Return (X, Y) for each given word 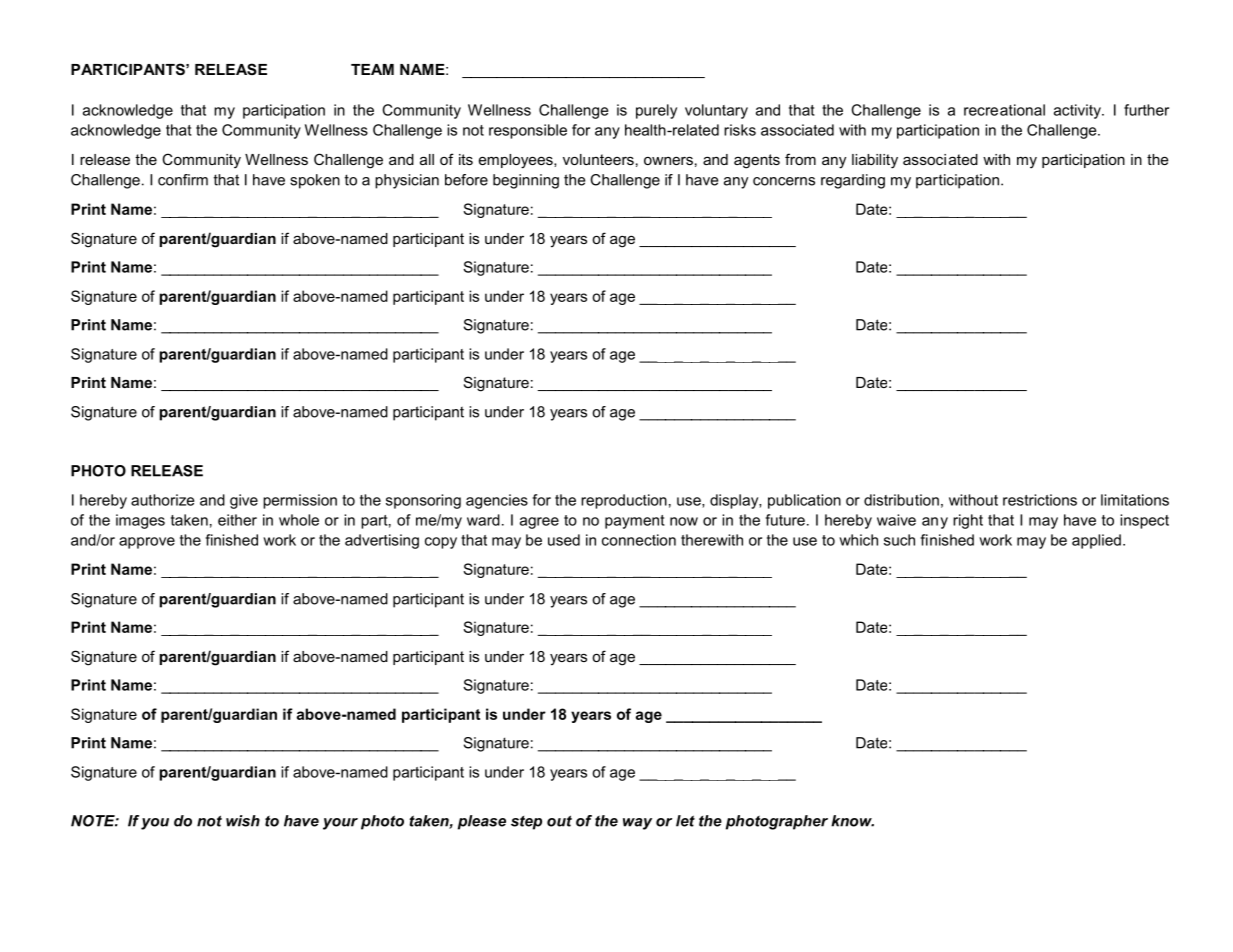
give (244, 501)
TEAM (372, 69)
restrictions (1040, 500)
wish (243, 821)
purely (656, 111)
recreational (1004, 110)
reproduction (624, 501)
